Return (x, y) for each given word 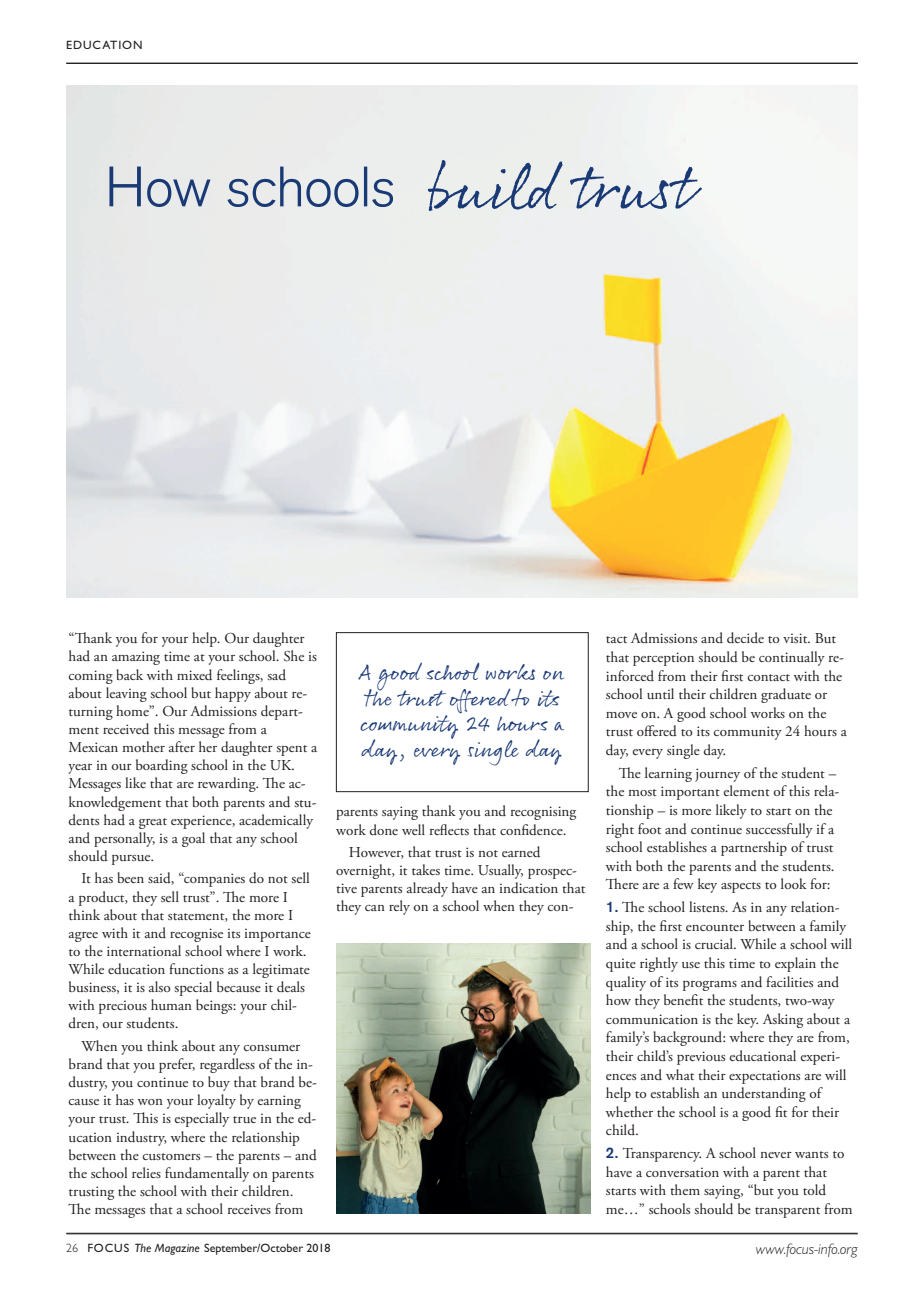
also (159, 986)
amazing (136, 658)
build (495, 185)
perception (663, 659)
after (182, 746)
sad (277, 674)
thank (439, 810)
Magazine (177, 1249)
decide (745, 638)
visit (796, 638)
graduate (786, 695)
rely (399, 907)
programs (710, 986)
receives (249, 1209)
